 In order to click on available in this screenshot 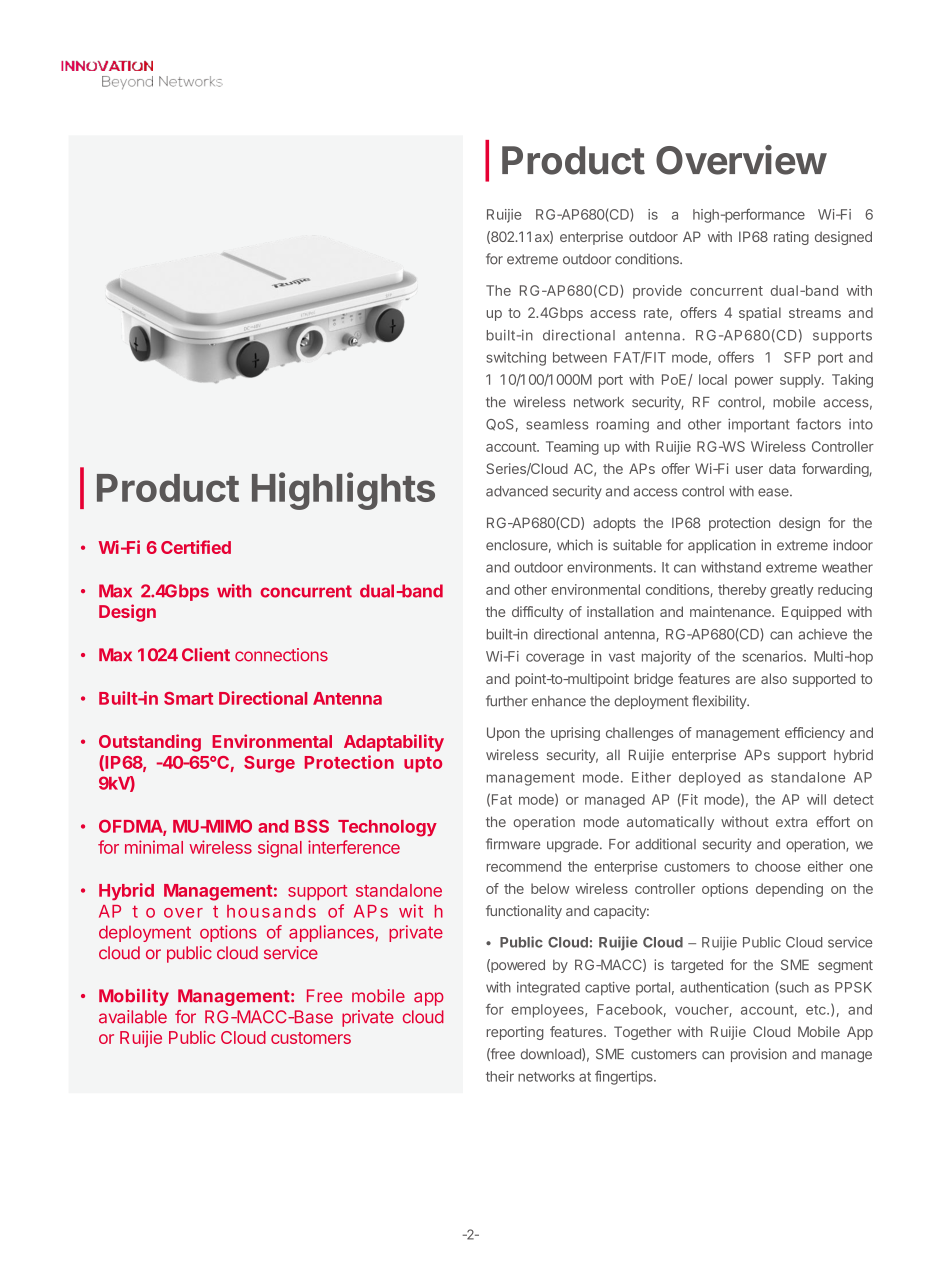, I will do `click(133, 1017)`.
